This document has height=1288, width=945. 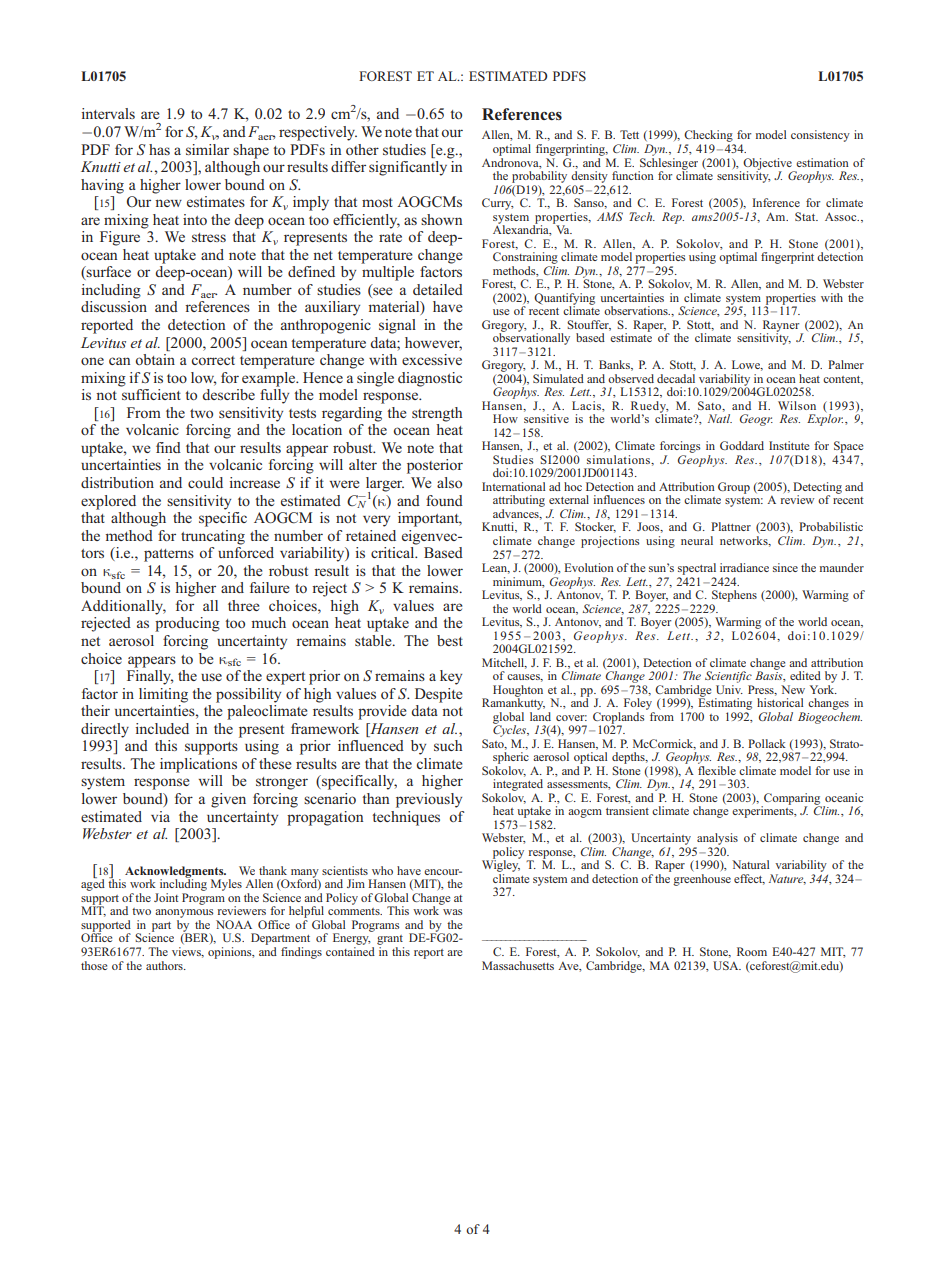 What do you see at coordinates (744, 567) in the document?
I see `irradiance` at bounding box center [744, 567].
